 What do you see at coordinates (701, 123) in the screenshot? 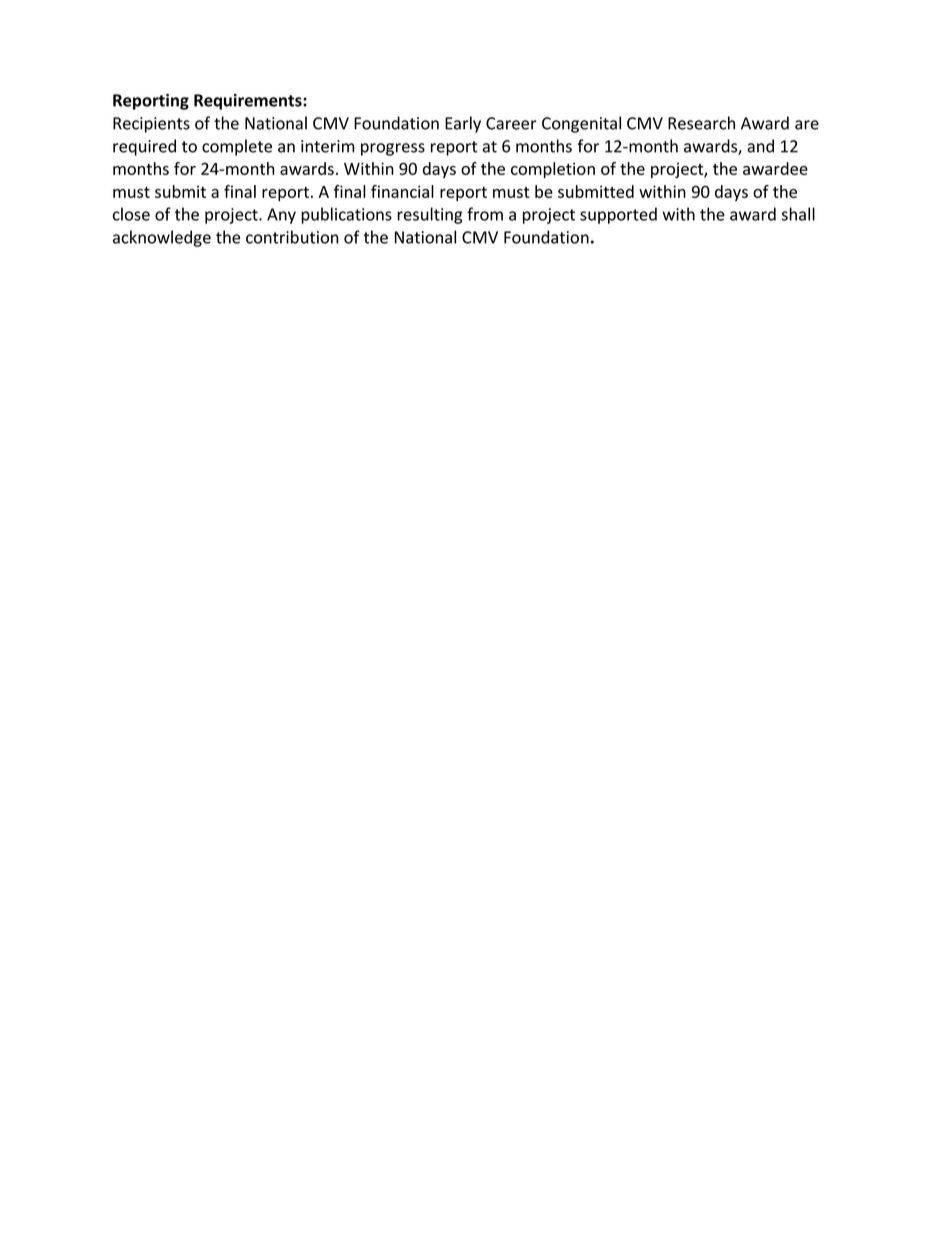
I see `Research` at bounding box center [701, 123].
